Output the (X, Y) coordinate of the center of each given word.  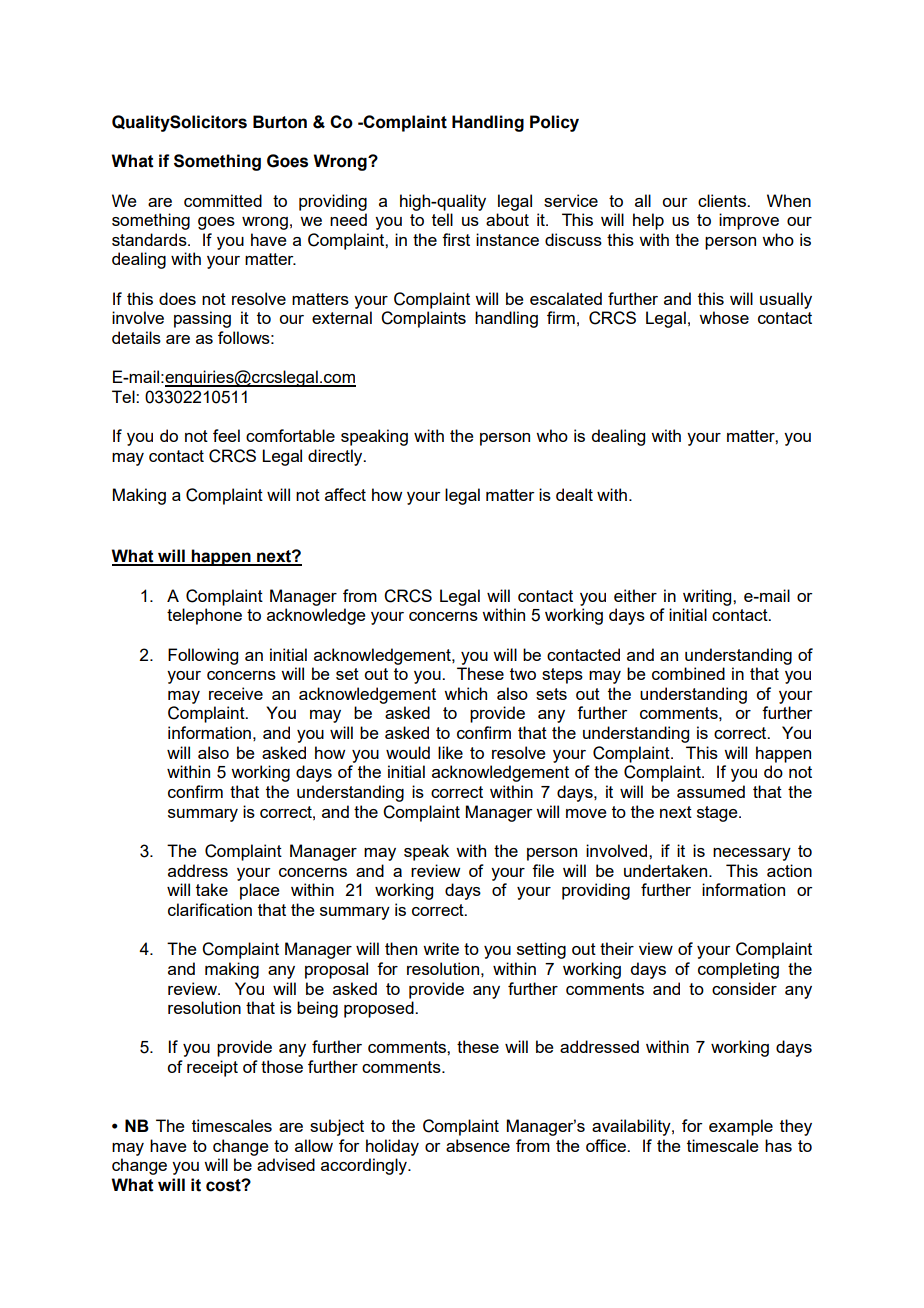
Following (203, 656)
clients (723, 200)
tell (442, 219)
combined (688, 673)
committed (223, 200)
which (465, 693)
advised (286, 1164)
